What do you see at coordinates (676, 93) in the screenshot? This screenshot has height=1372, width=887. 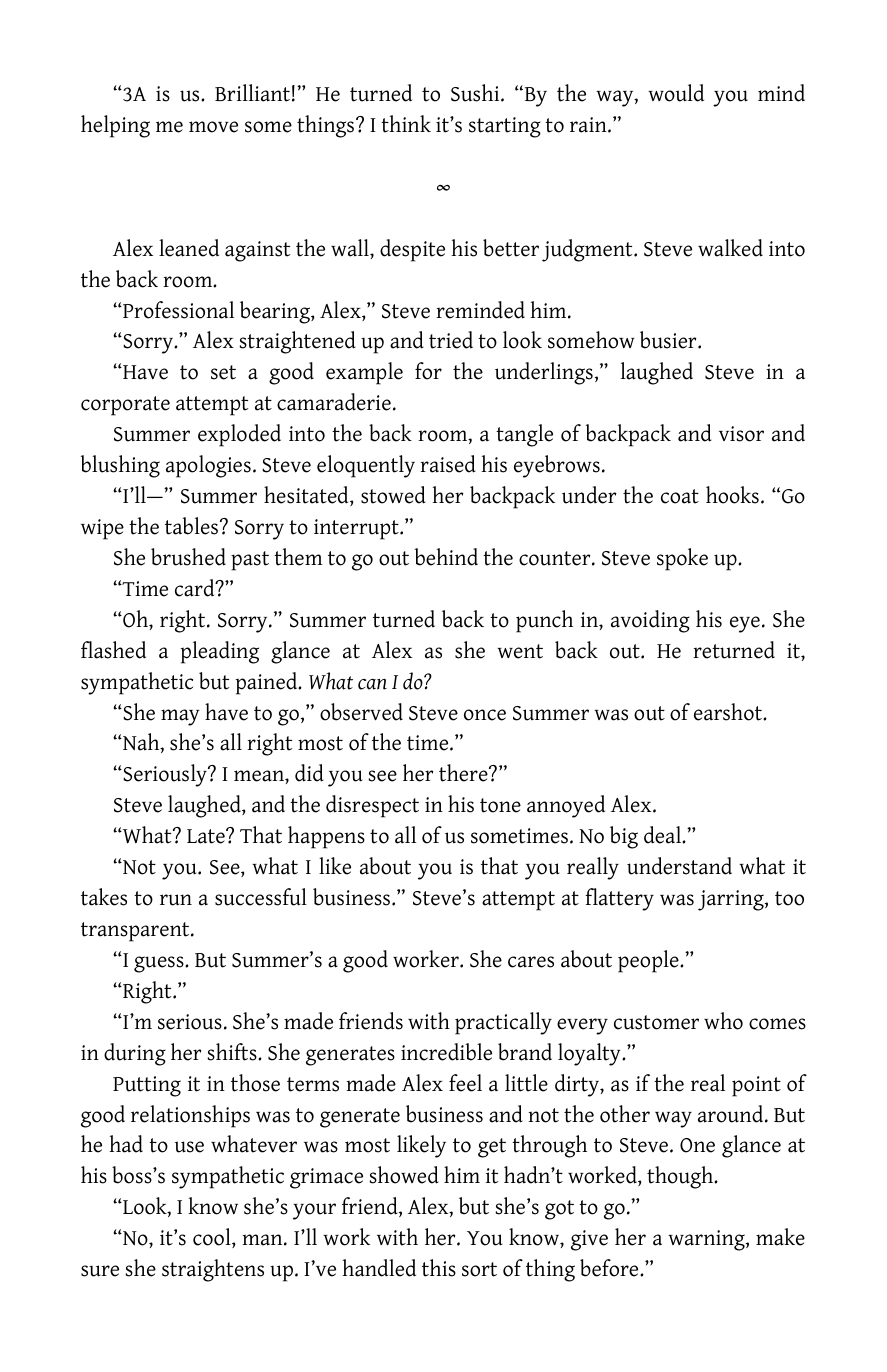 I see `would` at bounding box center [676, 93].
